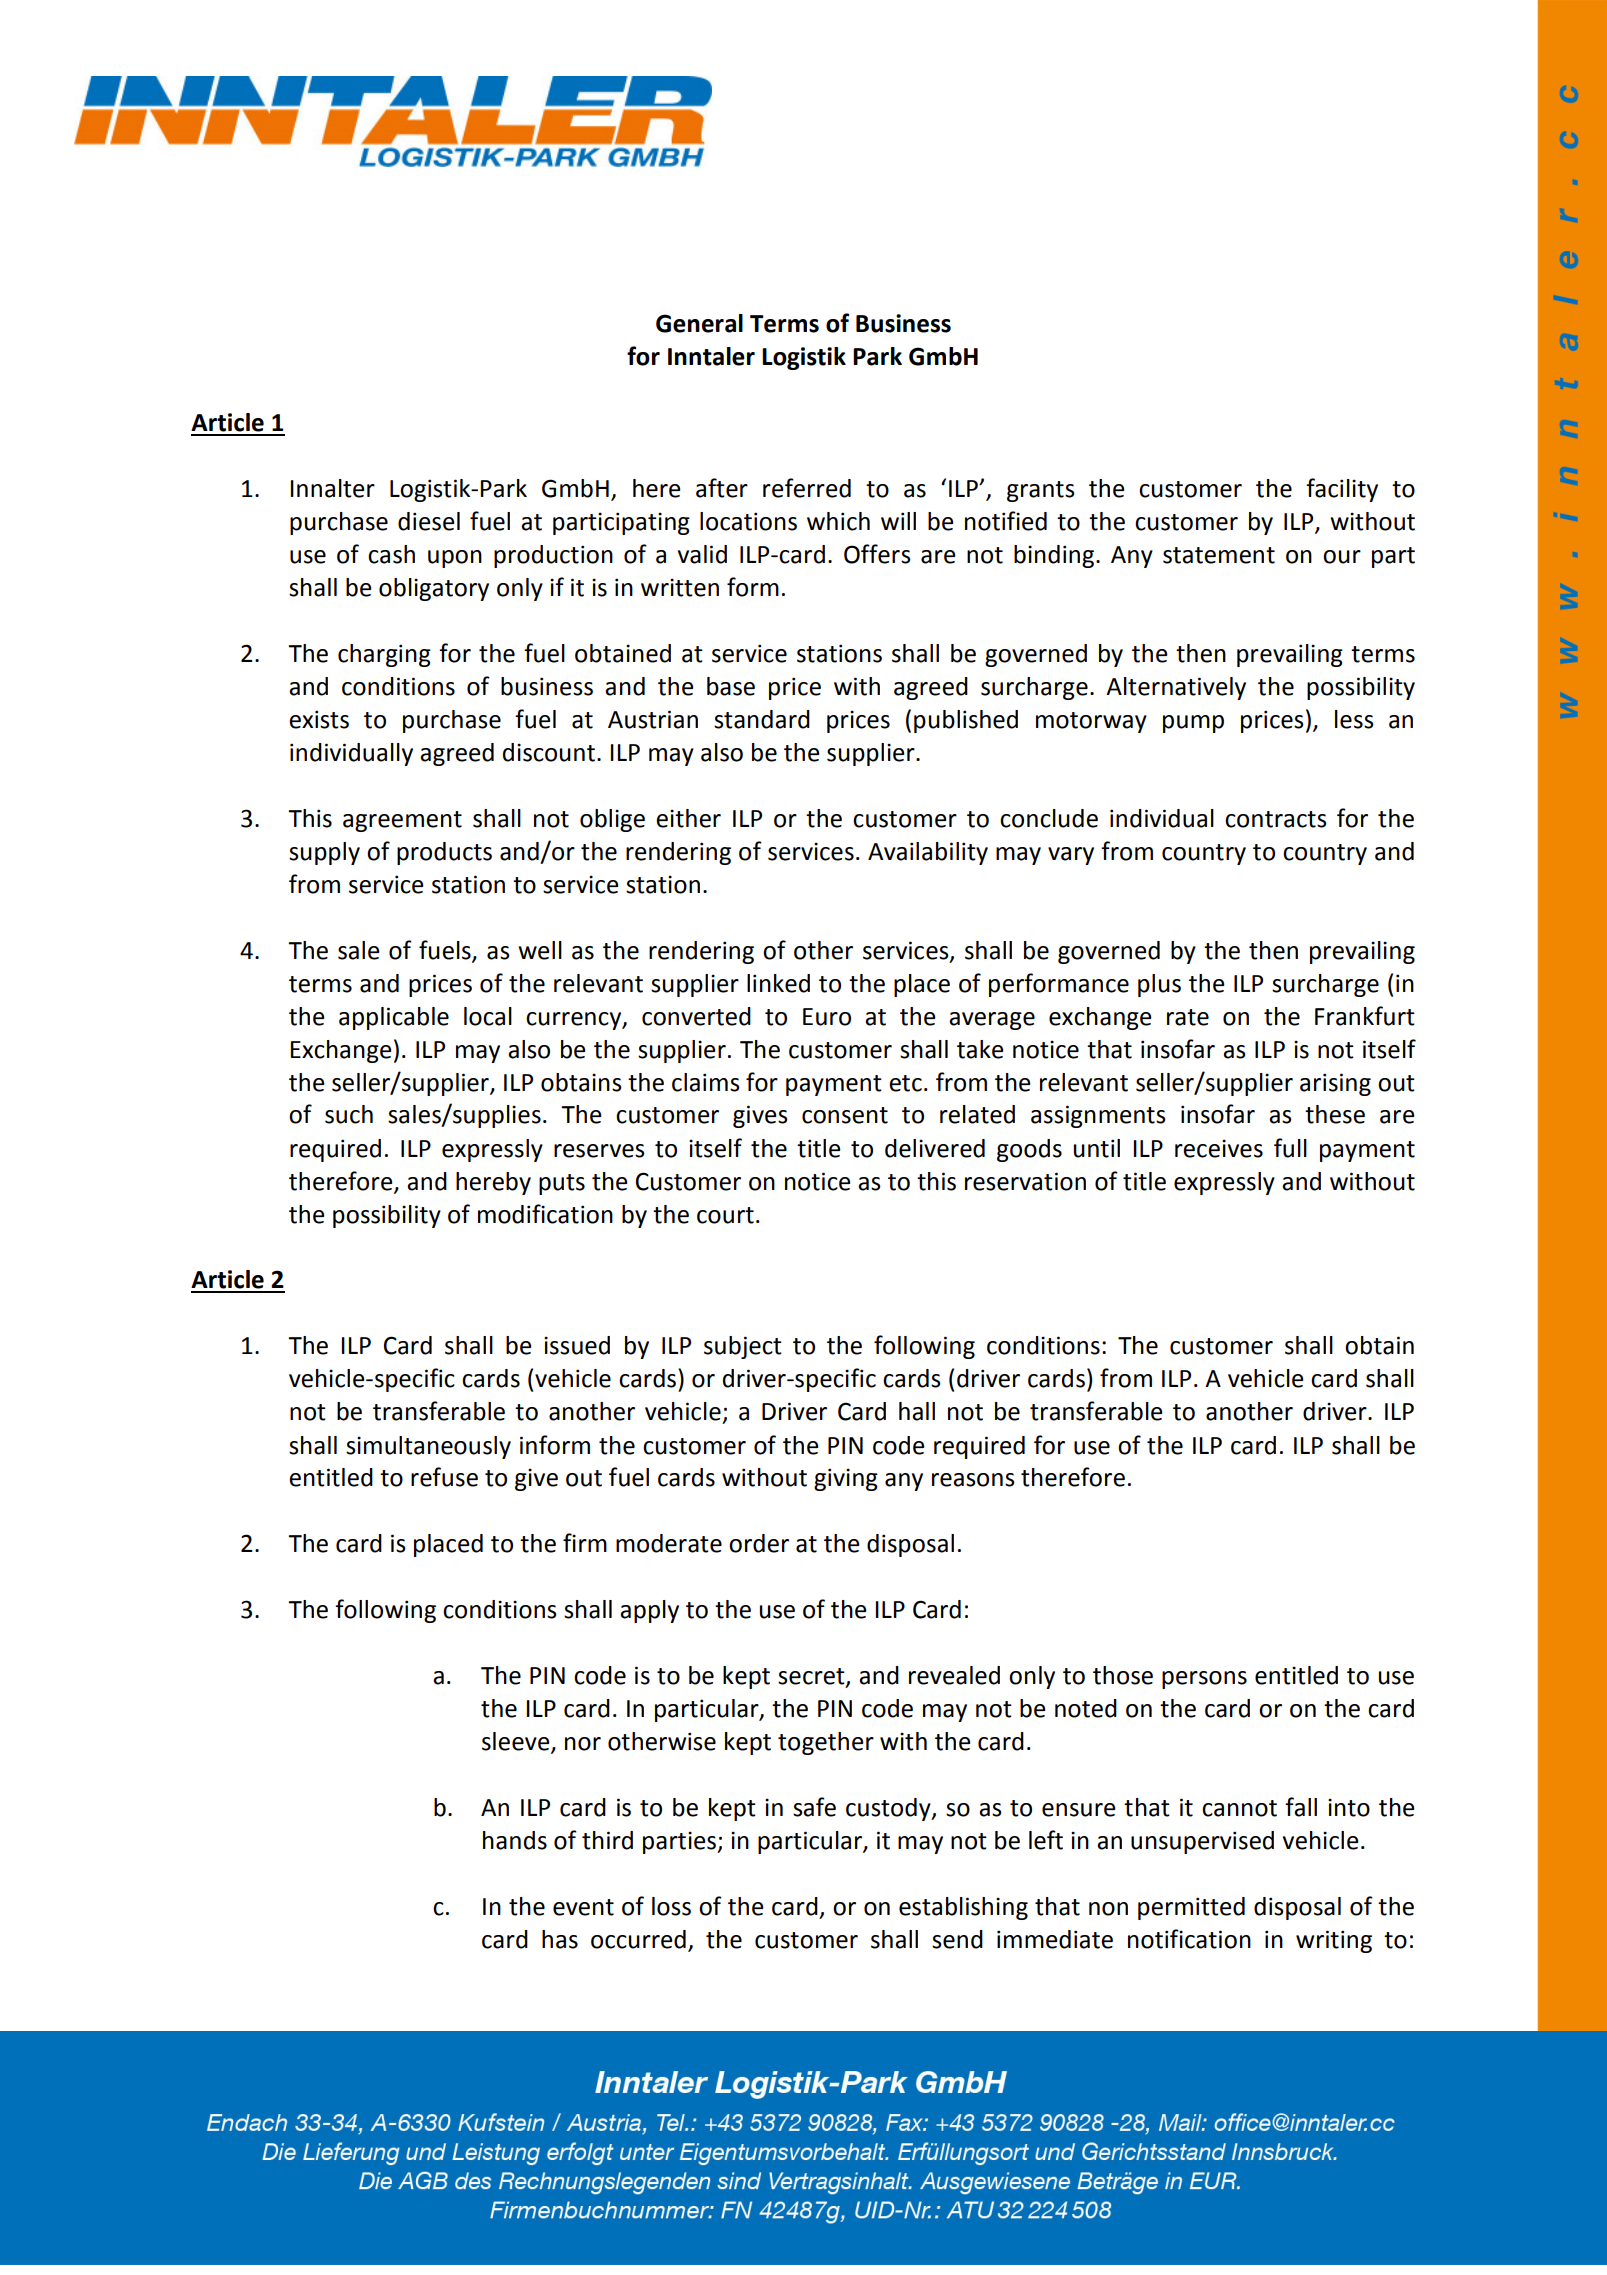  Describe the element at coordinates (973, 1480) in the screenshot. I see `reasons` at that location.
